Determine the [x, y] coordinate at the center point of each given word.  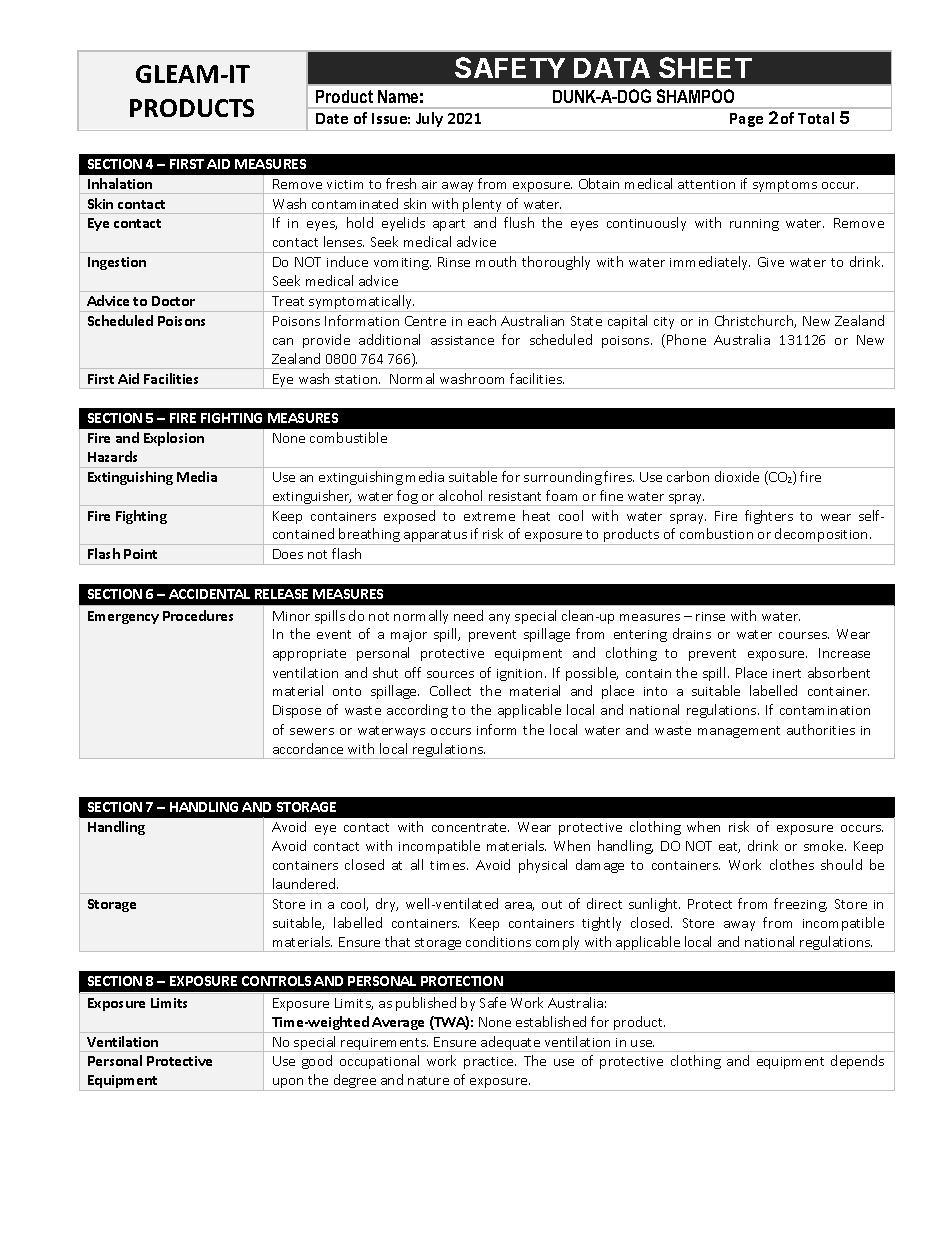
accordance [308, 748]
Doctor [173, 301]
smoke [825, 845]
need [468, 615]
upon [288, 1084]
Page [746, 120]
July [429, 119]
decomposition [821, 536]
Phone [686, 339]
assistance [462, 340]
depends [857, 1062]
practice [490, 1063]
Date [332, 118]
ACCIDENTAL [209, 594]
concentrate [470, 827]
